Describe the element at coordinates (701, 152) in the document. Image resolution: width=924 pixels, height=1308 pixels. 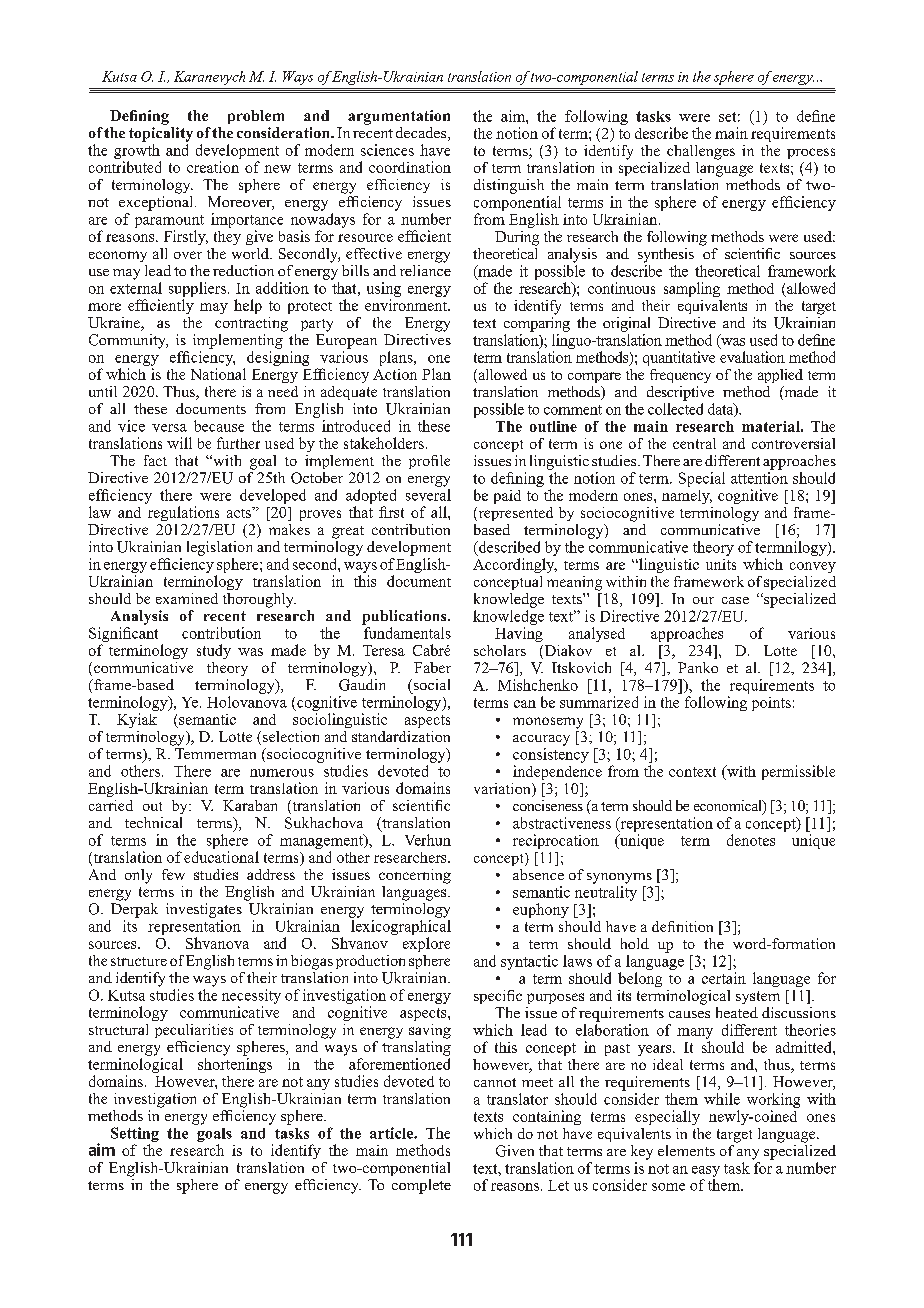
I see `challenges` at that location.
